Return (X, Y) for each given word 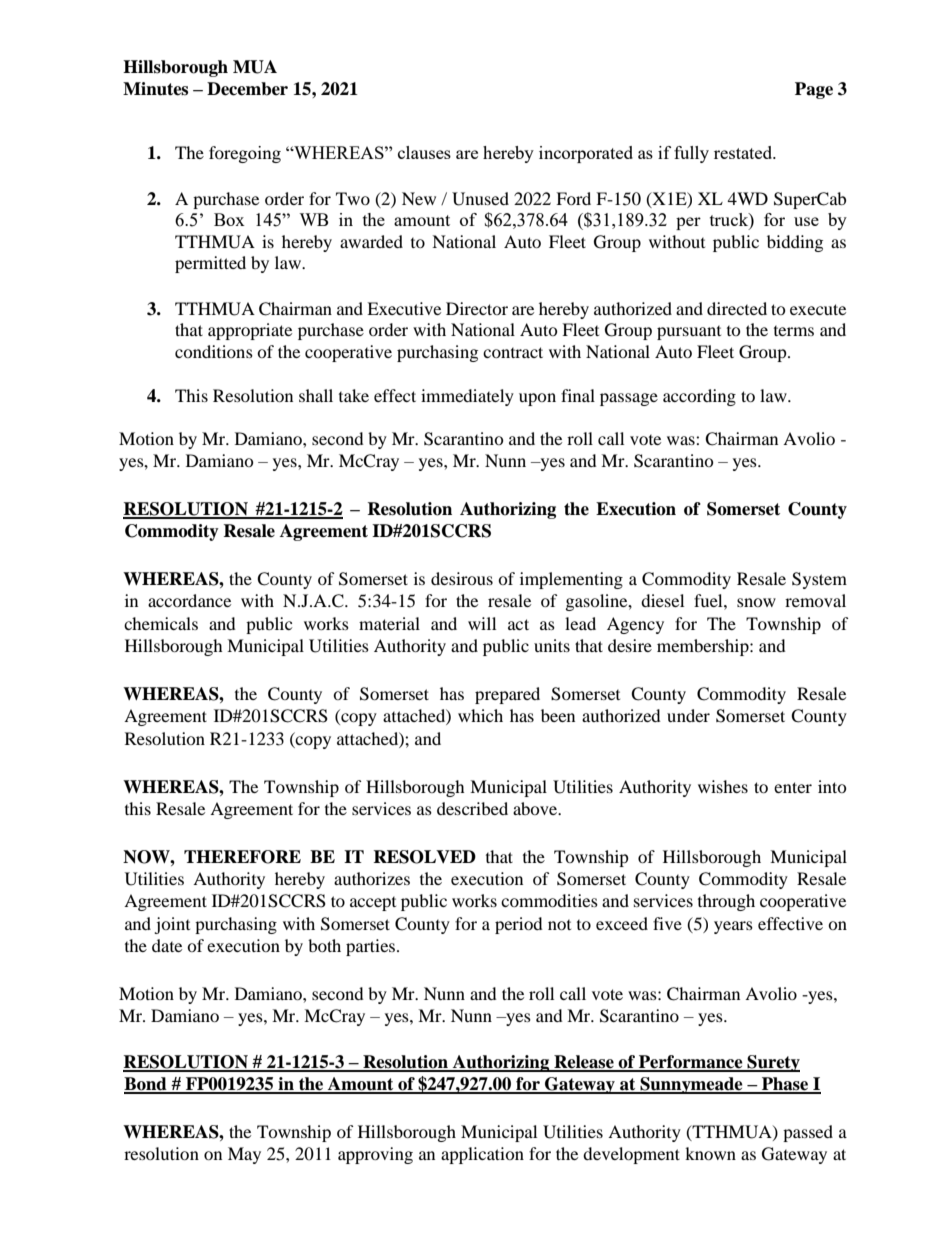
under (688, 715)
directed (737, 308)
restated (744, 152)
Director (477, 308)
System (819, 580)
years (733, 927)
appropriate (250, 331)
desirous (462, 578)
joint (172, 925)
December (247, 89)
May (244, 1155)
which (480, 715)
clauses (424, 152)
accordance (189, 600)
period (519, 925)
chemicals (161, 623)
